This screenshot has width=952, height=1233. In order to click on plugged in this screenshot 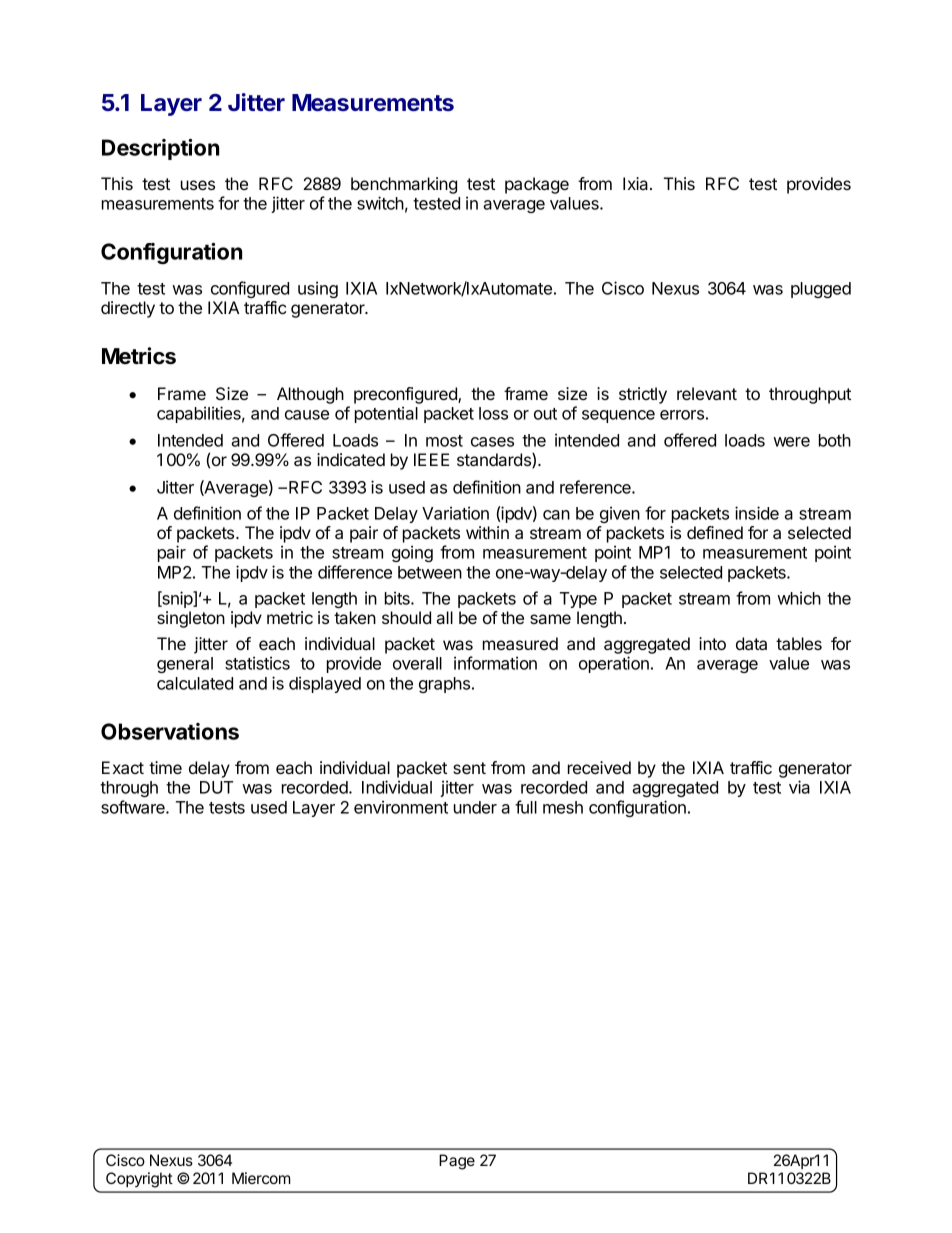, I will do `click(821, 290)`.
